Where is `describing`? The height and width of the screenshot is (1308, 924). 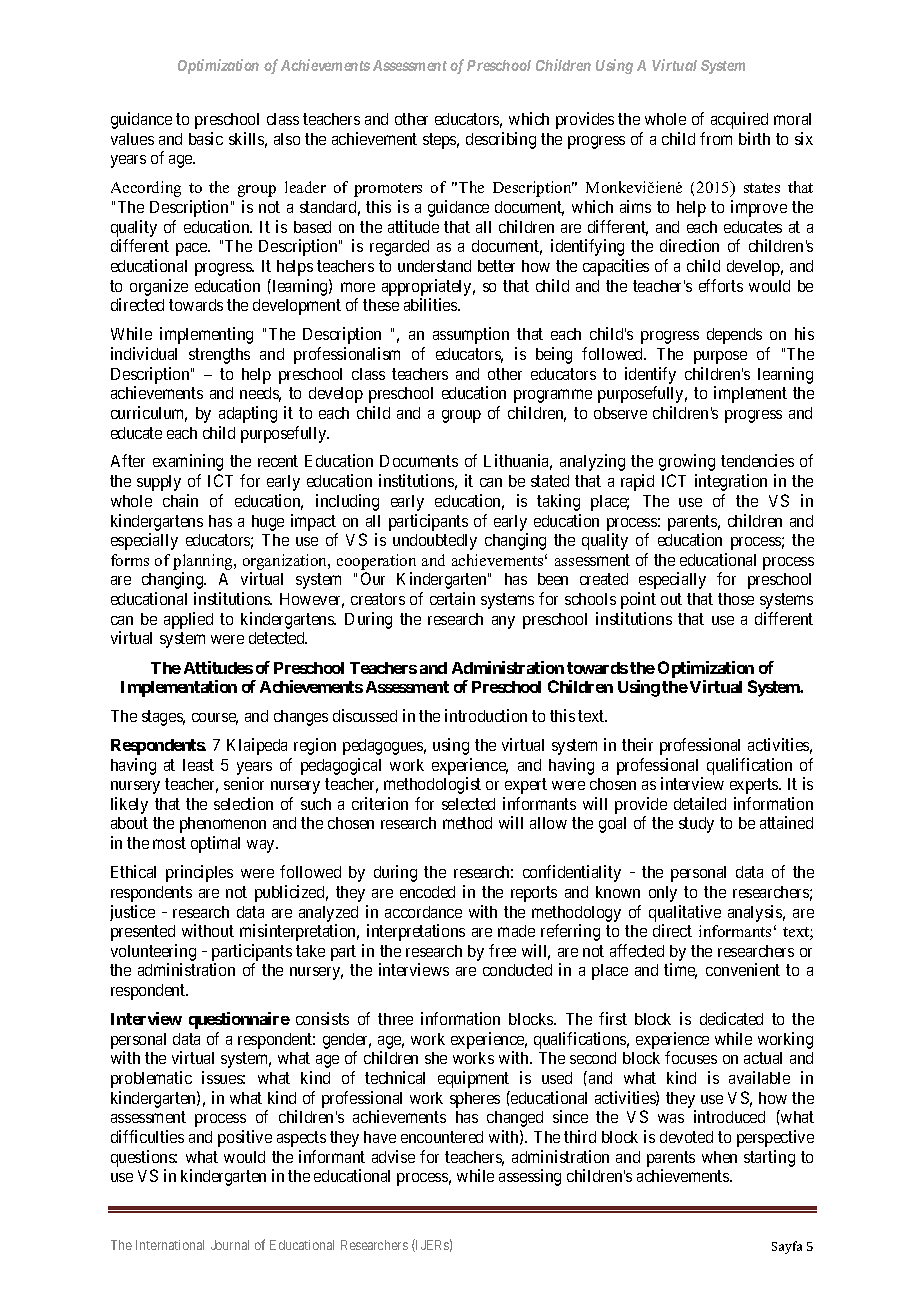
describing is located at coordinates (501, 140).
